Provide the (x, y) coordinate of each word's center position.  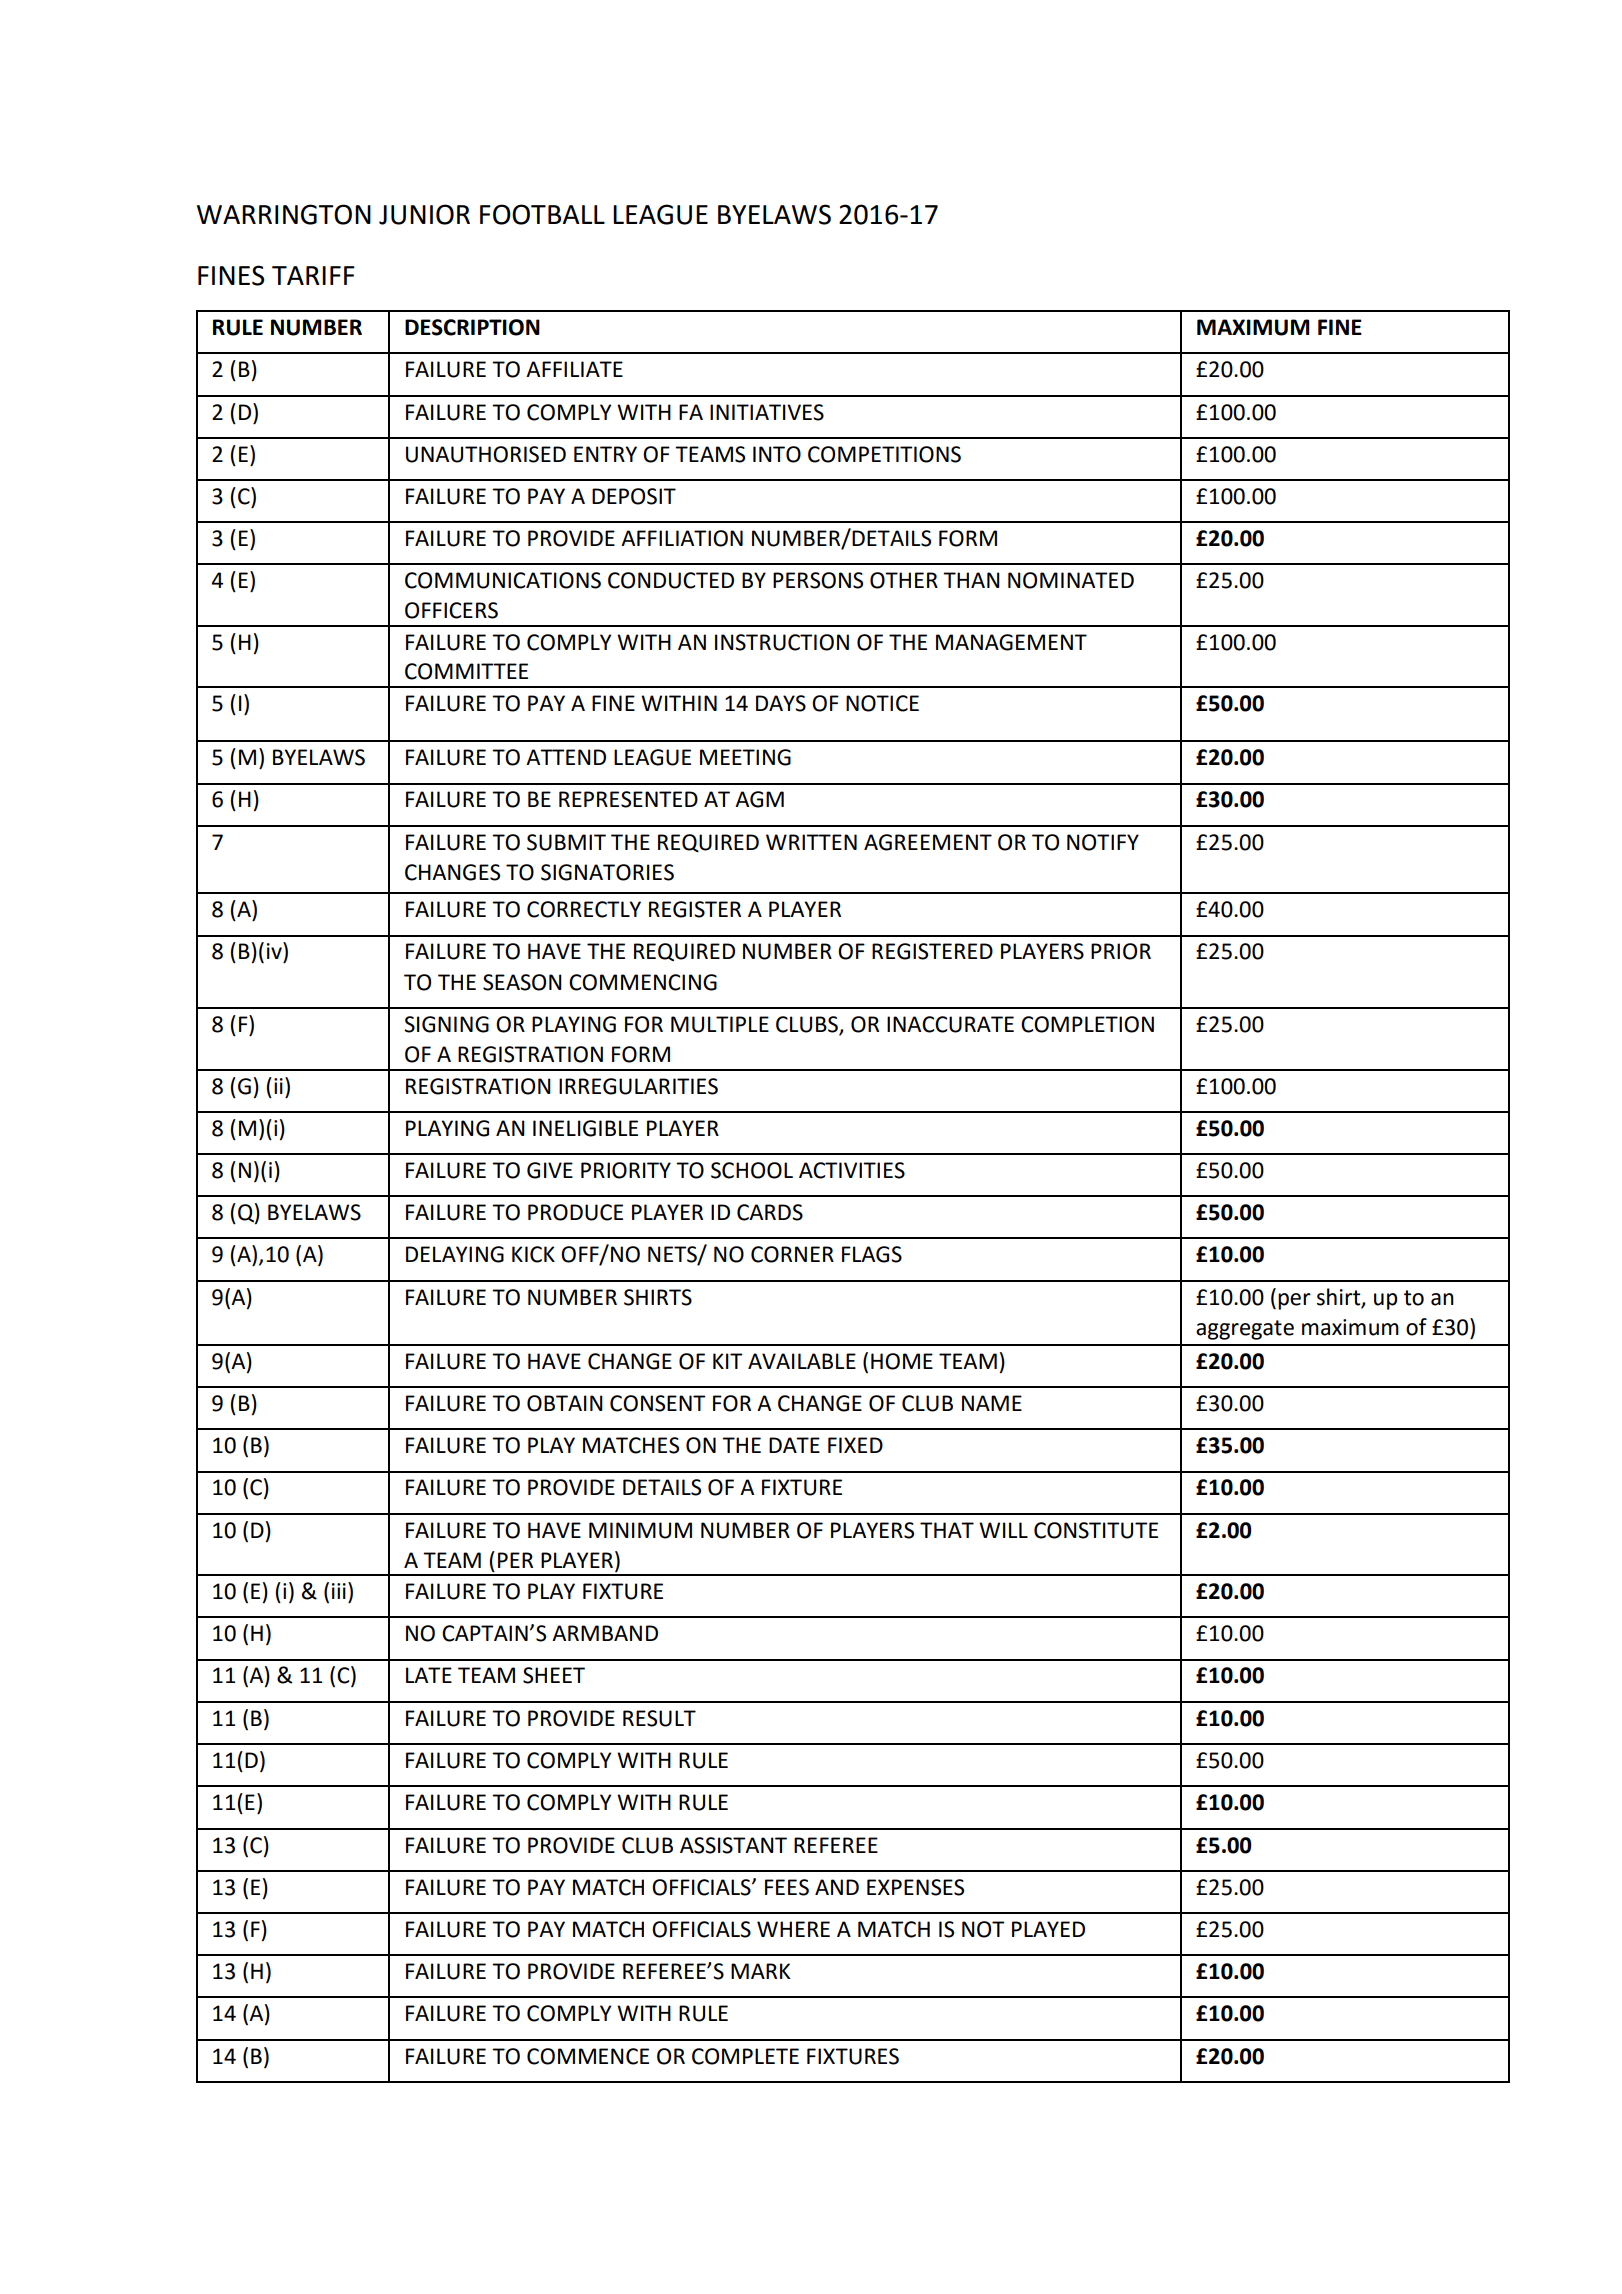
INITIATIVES (767, 412)
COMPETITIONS (884, 454)
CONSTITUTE (1096, 1530)
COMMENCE (588, 2056)
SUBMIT (566, 842)
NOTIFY (1103, 842)
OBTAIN (565, 1403)
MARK (760, 1971)
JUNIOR (424, 214)
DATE (794, 1445)
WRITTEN (811, 842)
